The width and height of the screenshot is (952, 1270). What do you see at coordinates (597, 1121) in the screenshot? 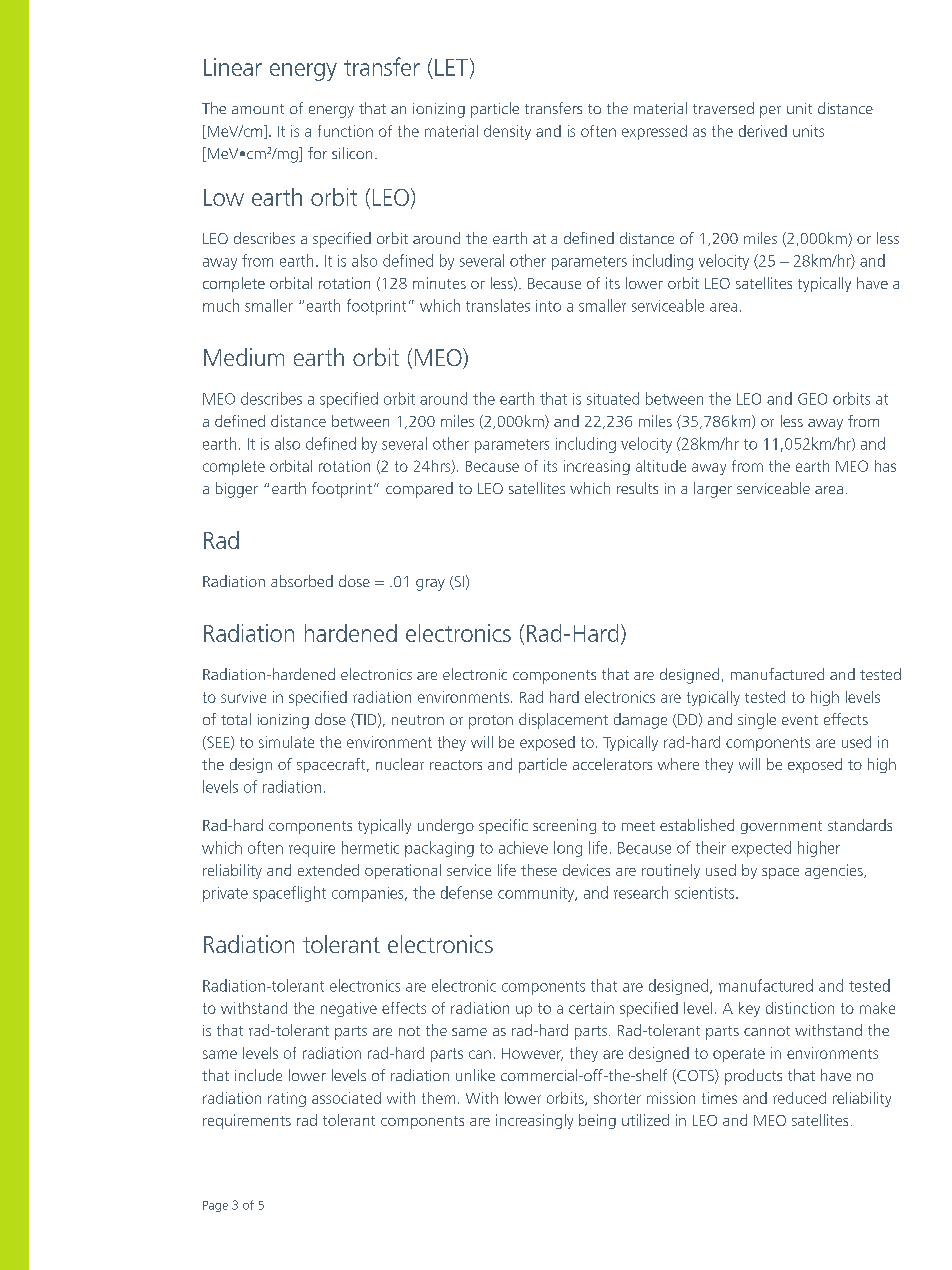
I see `being` at bounding box center [597, 1121].
